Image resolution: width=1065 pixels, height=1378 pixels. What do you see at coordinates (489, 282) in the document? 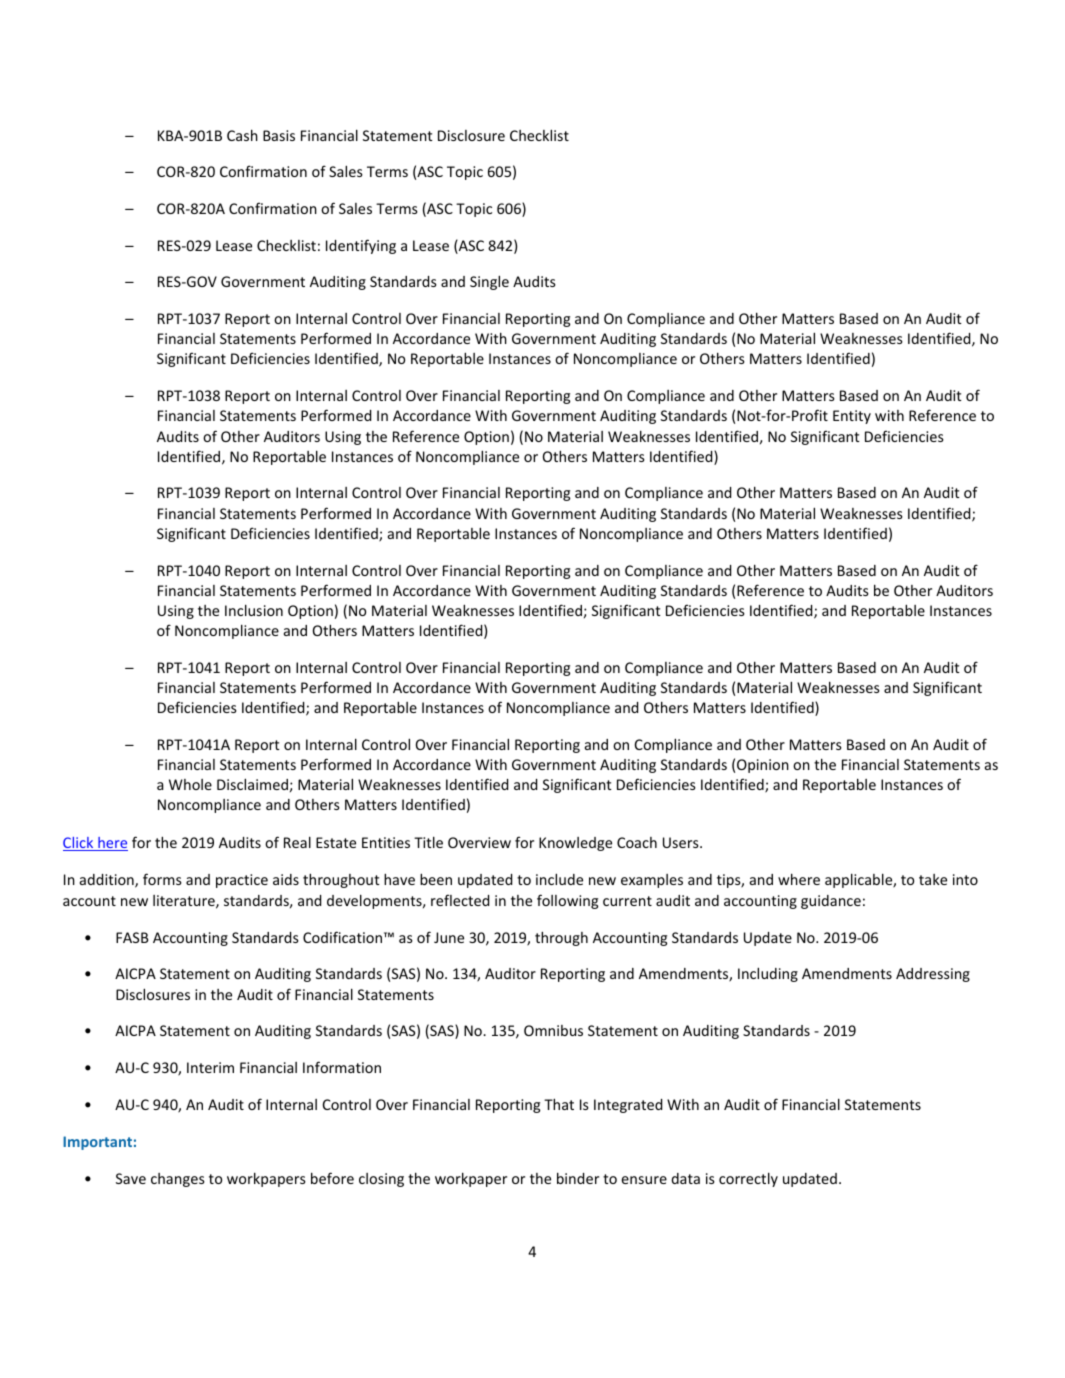
I see `Single` at bounding box center [489, 282].
